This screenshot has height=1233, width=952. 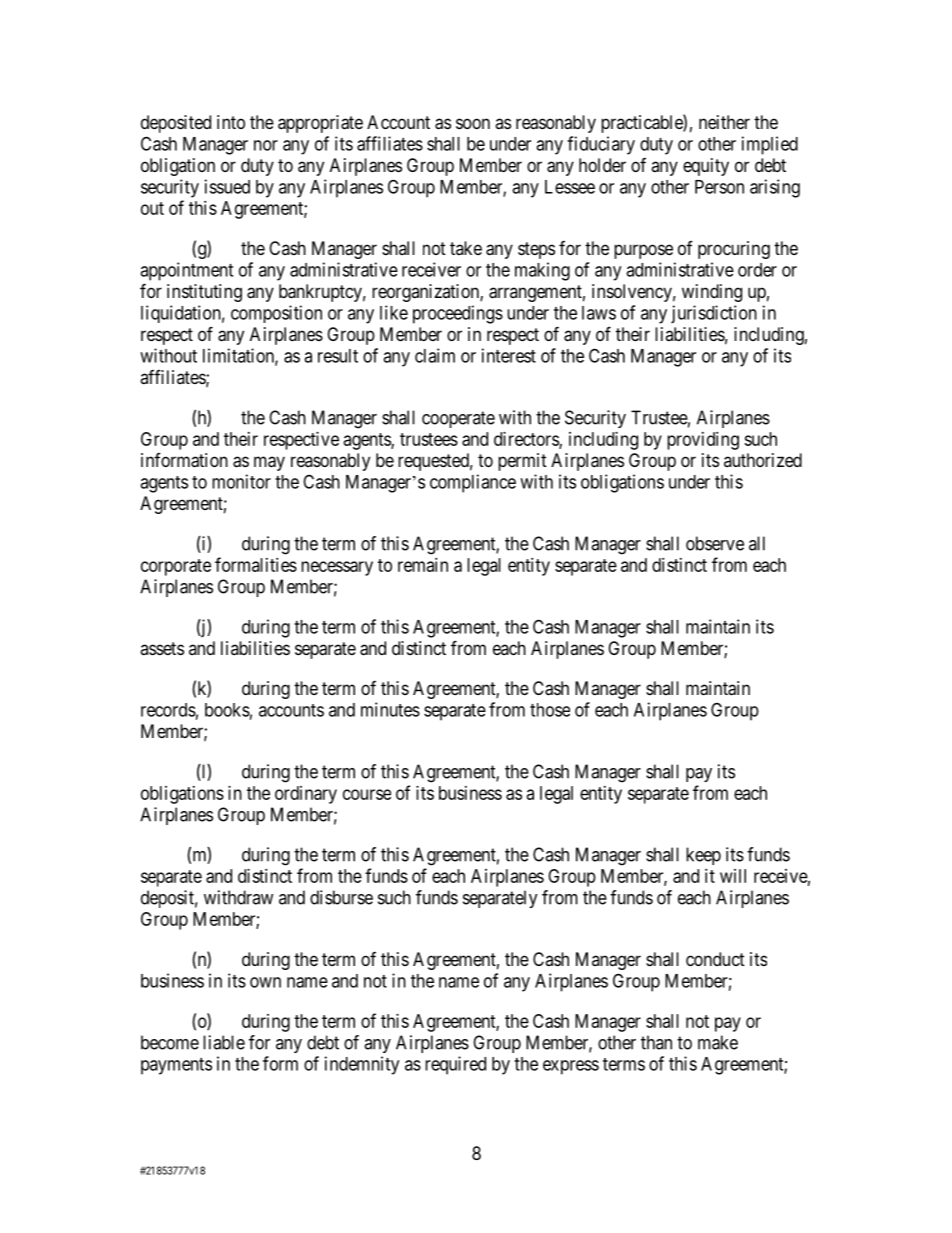 What do you see at coordinates (266, 145) in the screenshot?
I see `nor` at bounding box center [266, 145].
